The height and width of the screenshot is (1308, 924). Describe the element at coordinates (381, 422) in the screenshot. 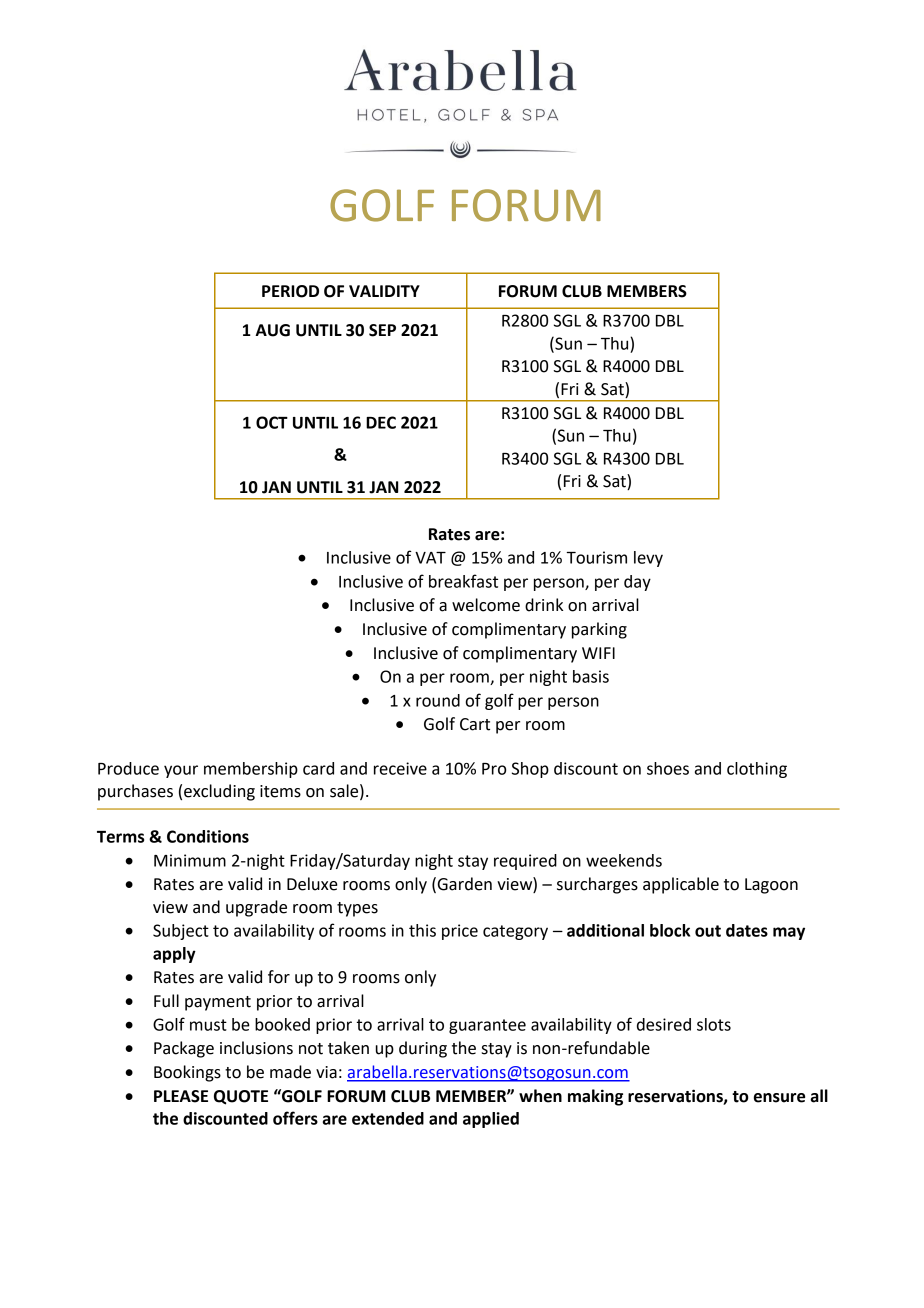

I see `DEC` at that location.
